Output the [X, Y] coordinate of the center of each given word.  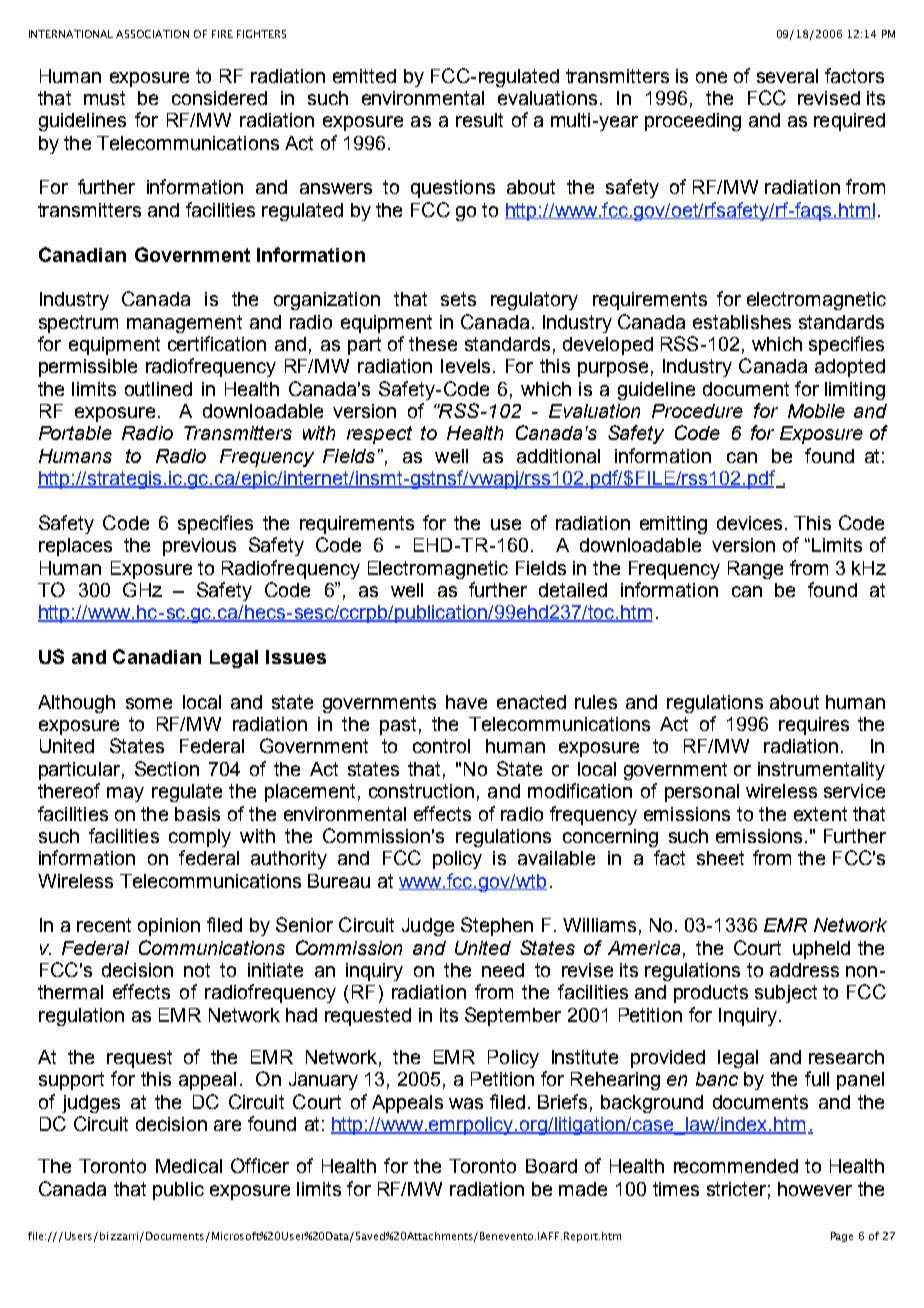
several [787, 76]
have [466, 702]
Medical [189, 1166]
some [149, 703]
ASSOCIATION [152, 34]
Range [755, 570]
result [479, 120]
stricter [736, 1189]
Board [551, 1166]
